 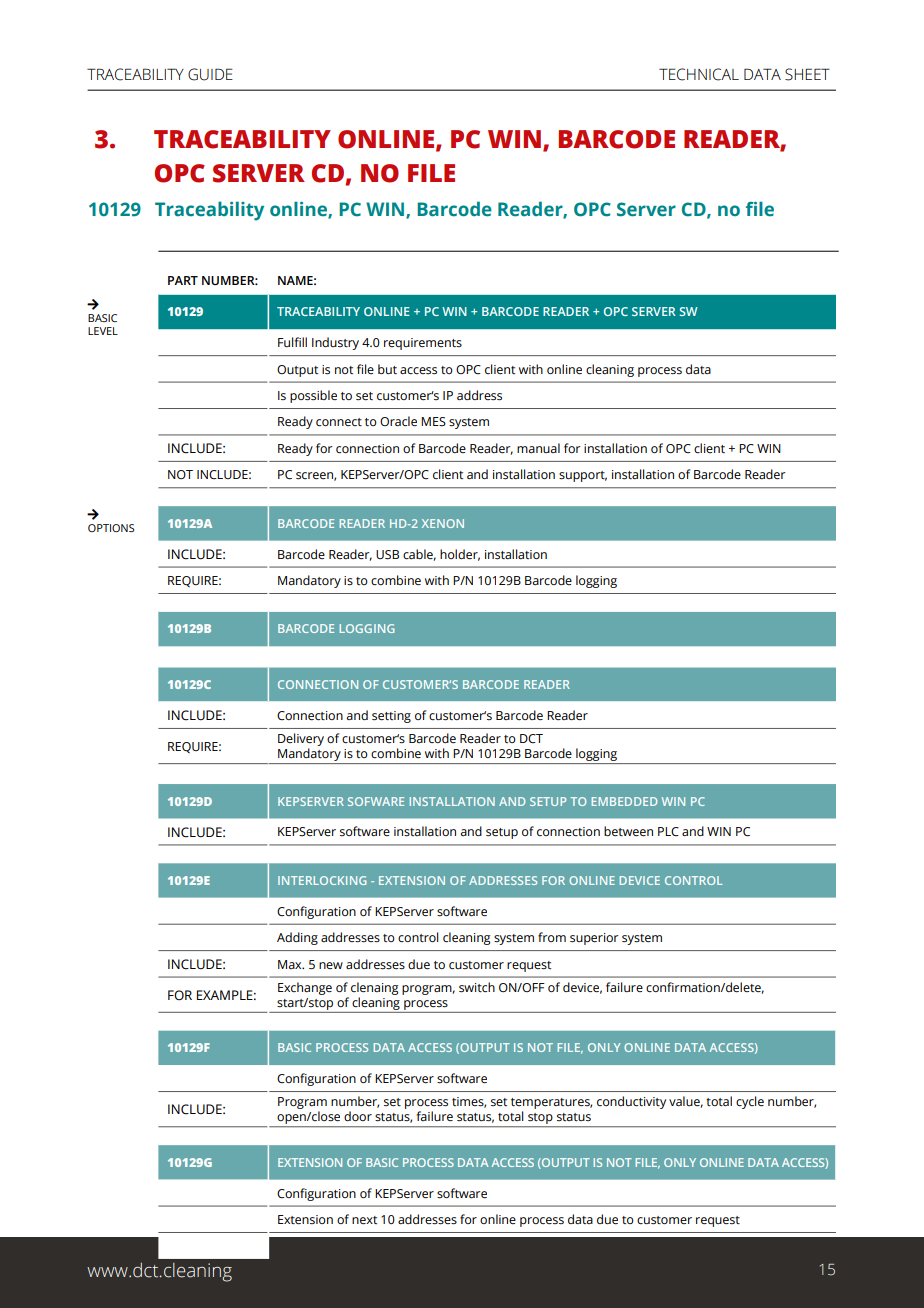 I want to click on SHEET, so click(x=807, y=74).
